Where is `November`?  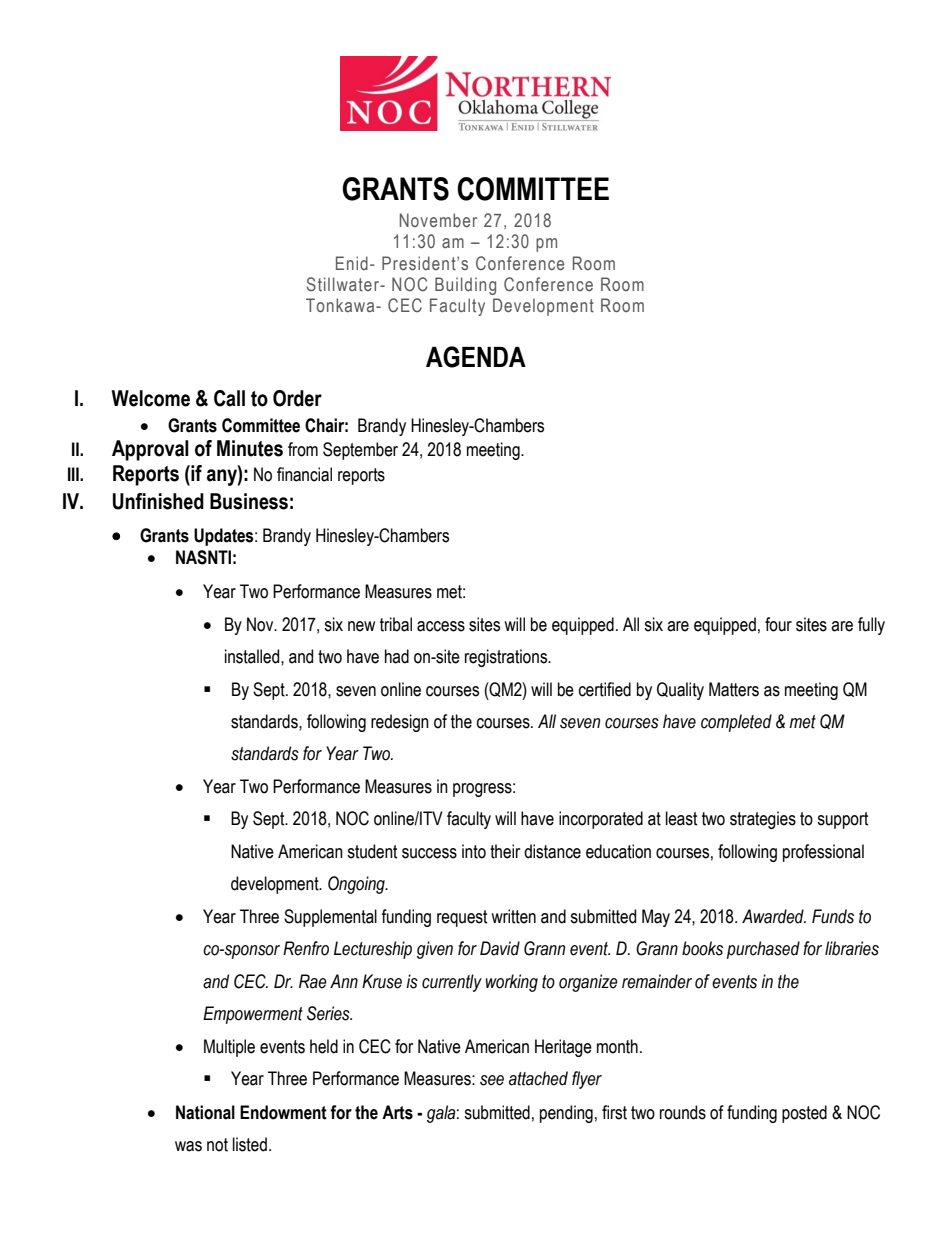
November is located at coordinates (438, 220).
